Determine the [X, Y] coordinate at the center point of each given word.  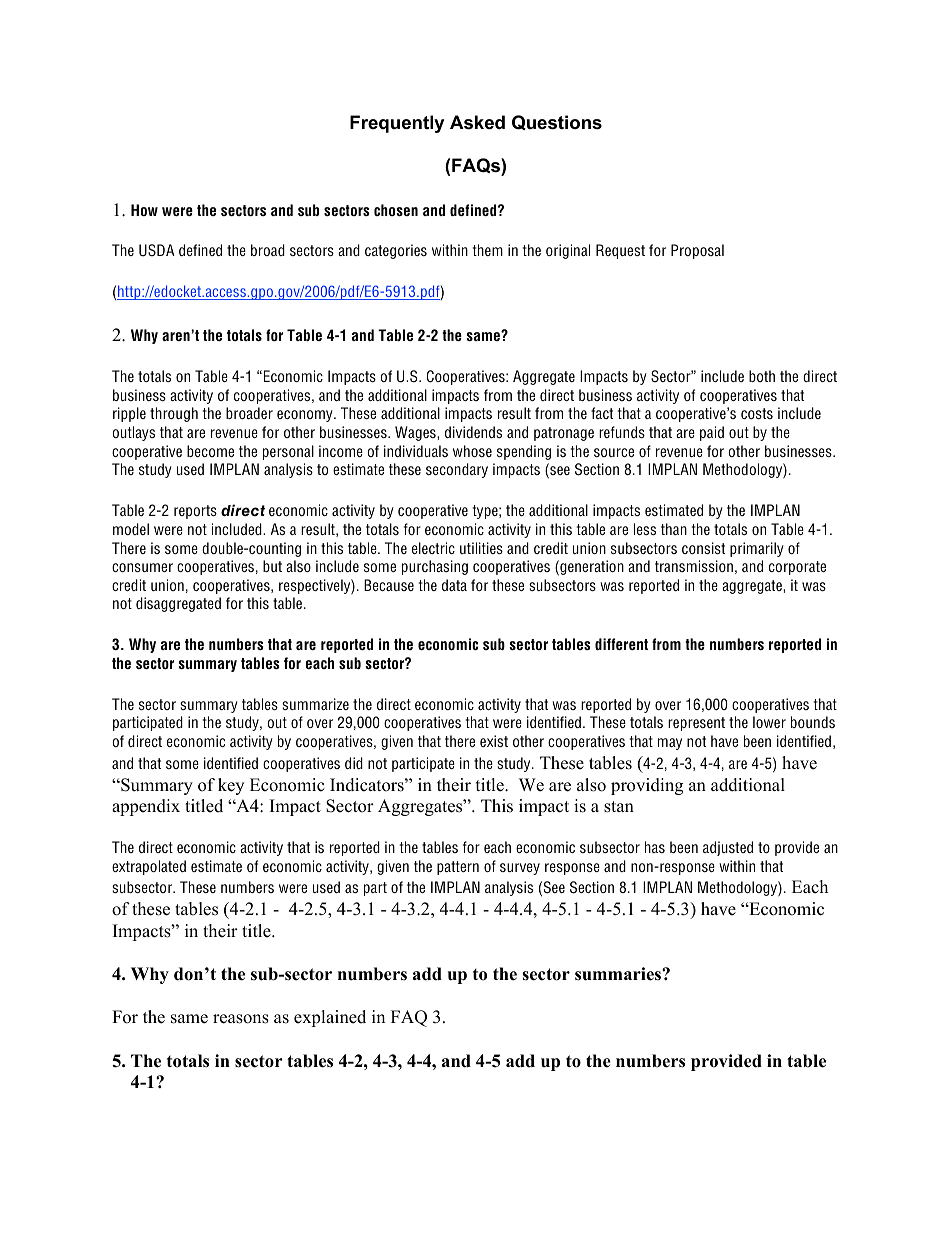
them [488, 250]
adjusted [728, 848]
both [762, 376]
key [231, 786]
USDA [157, 250]
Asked [477, 122]
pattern [458, 868]
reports [195, 512]
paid [712, 433]
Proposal [697, 251]
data [454, 585]
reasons [241, 1019]
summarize [315, 704]
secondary [457, 470]
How [144, 210]
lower [769, 722]
